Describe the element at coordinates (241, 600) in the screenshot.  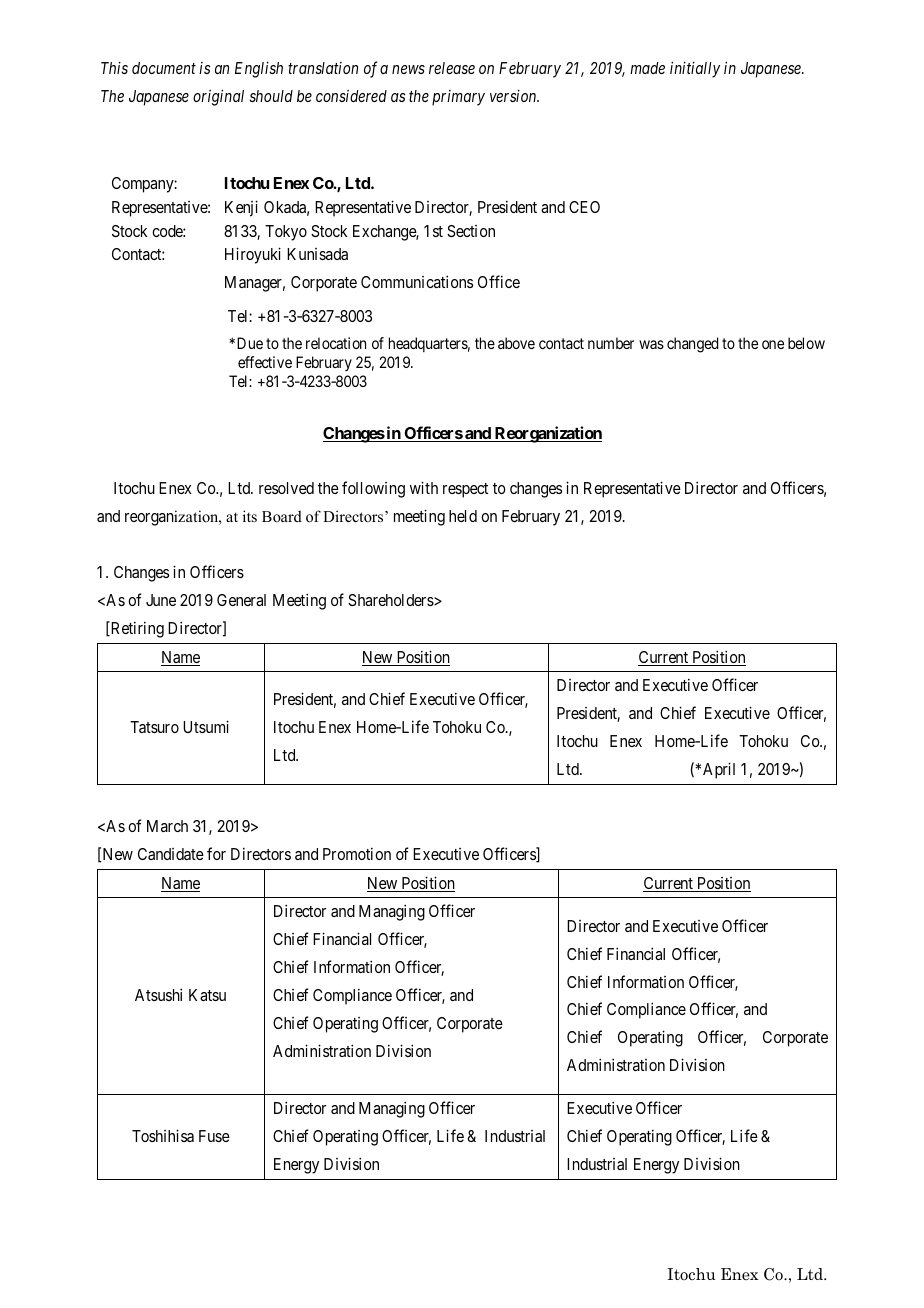
I see `General` at that location.
